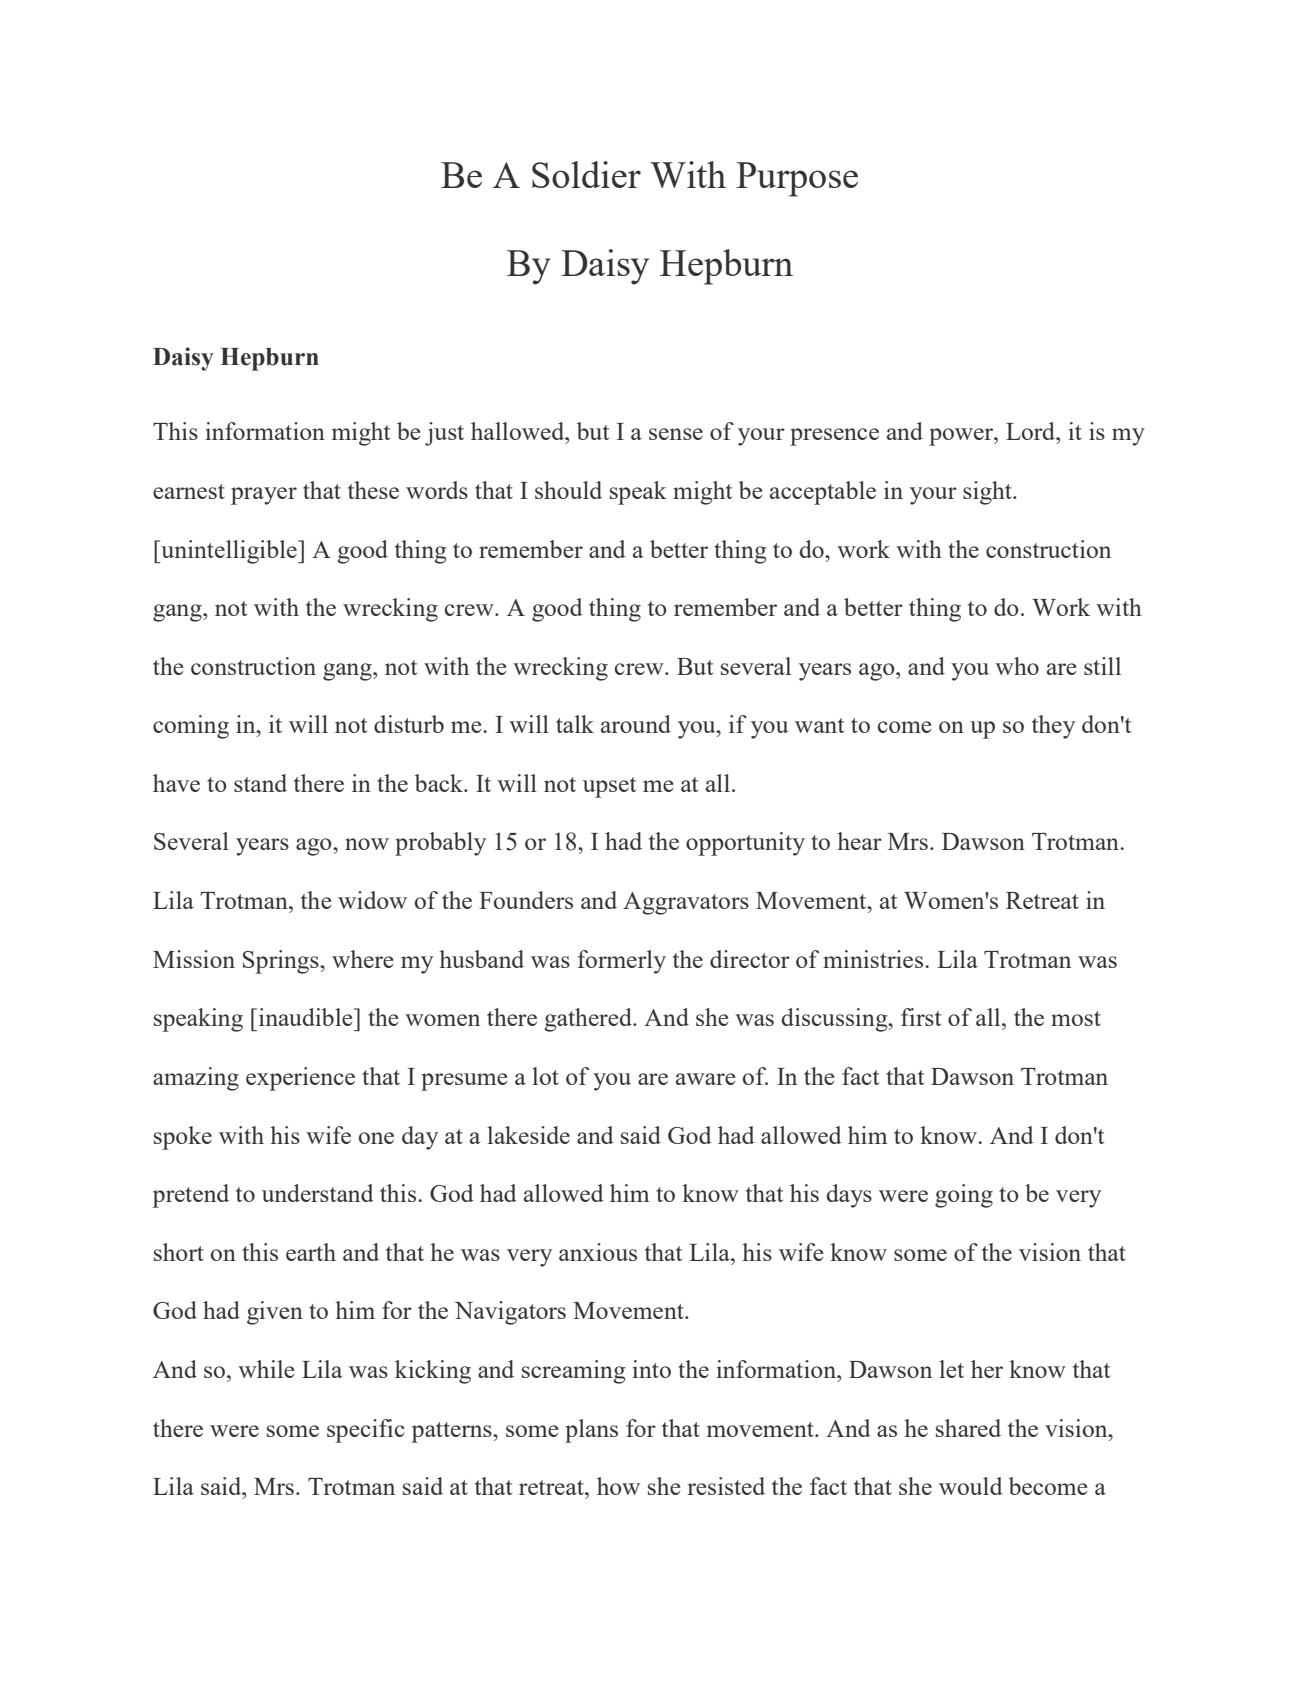  Describe the element at coordinates (300, 1079) in the document. I see `experience` at that location.
